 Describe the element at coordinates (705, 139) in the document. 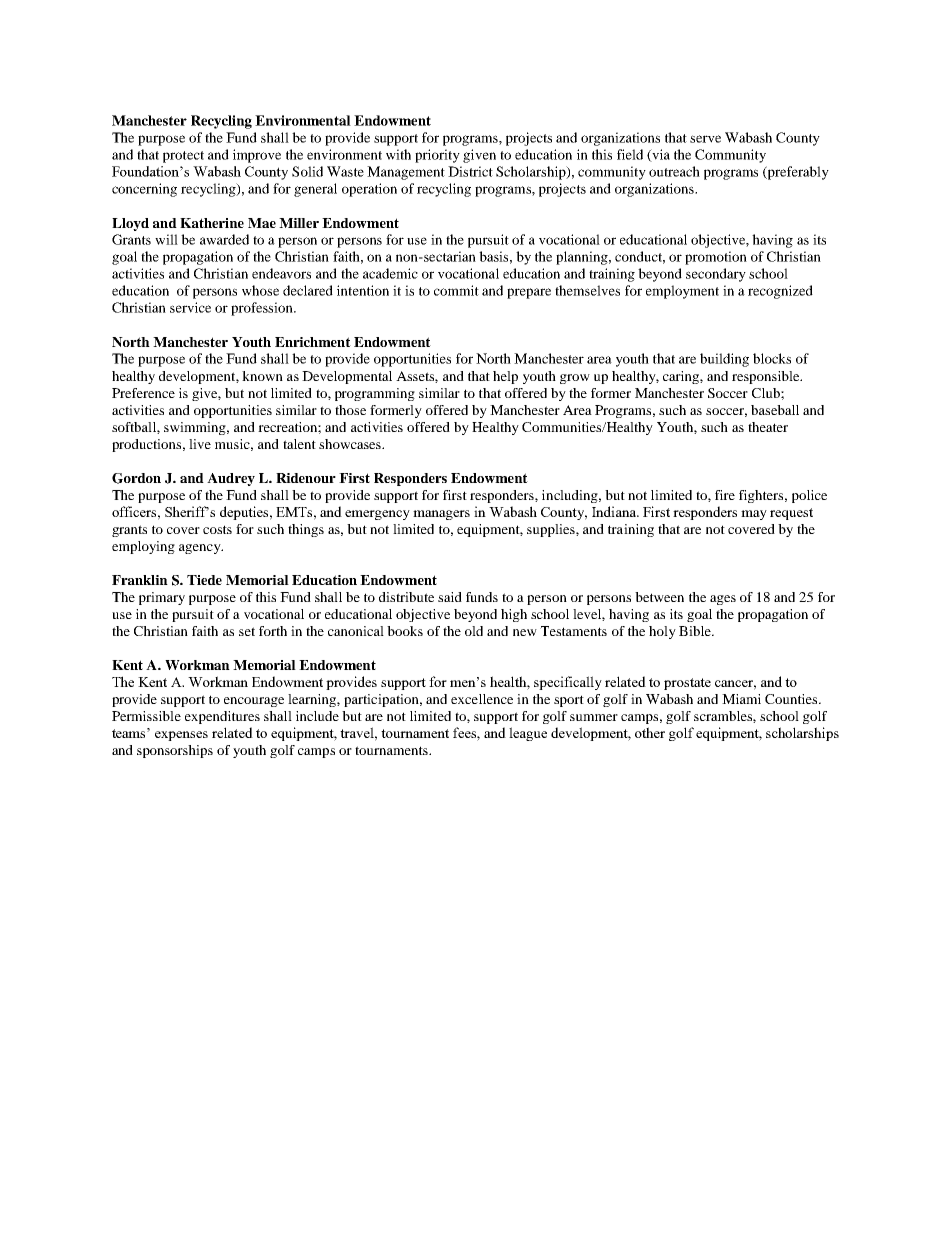

I see `serve` at that location.
